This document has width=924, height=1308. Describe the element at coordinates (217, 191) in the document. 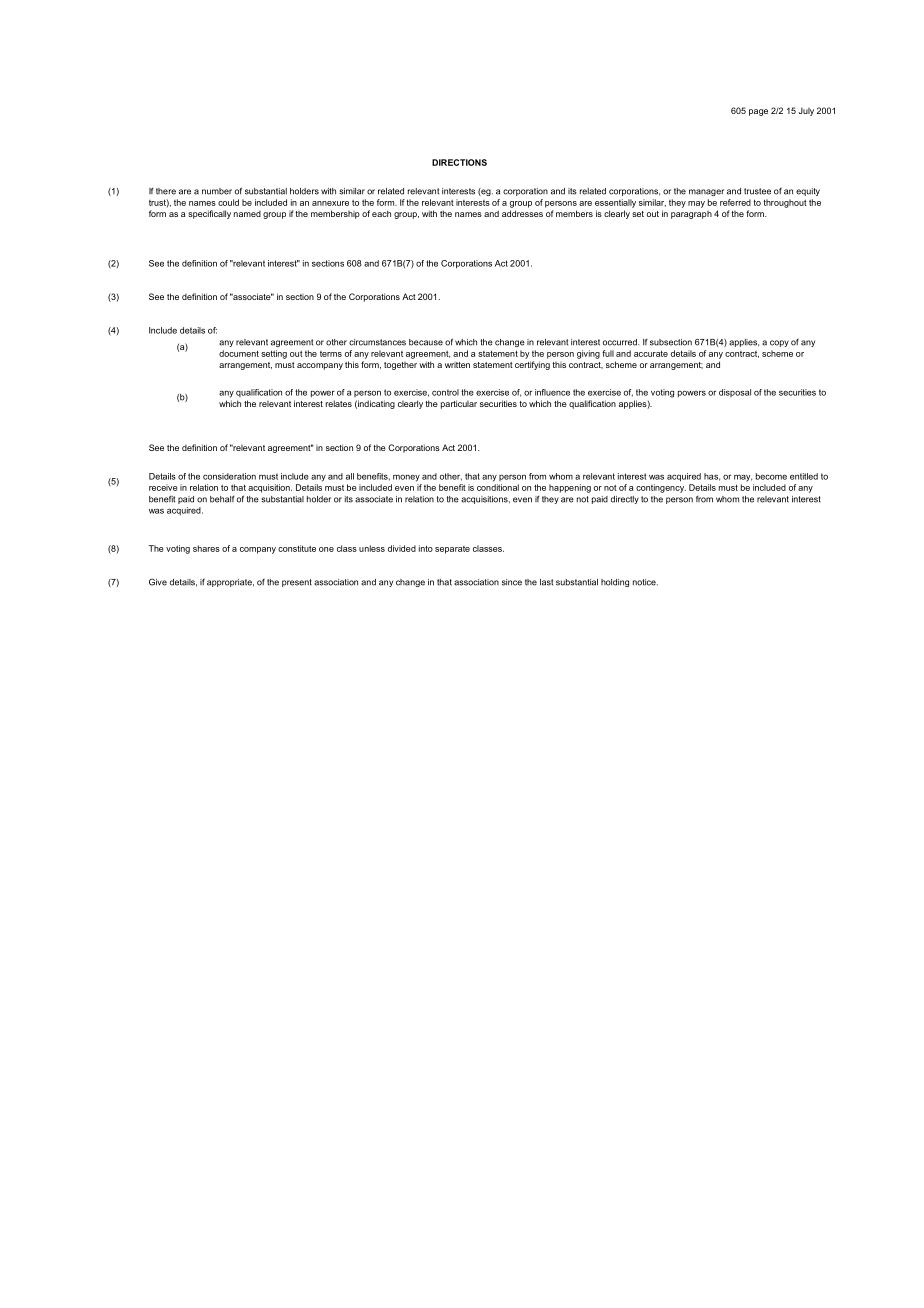

I see `number` at that location.
